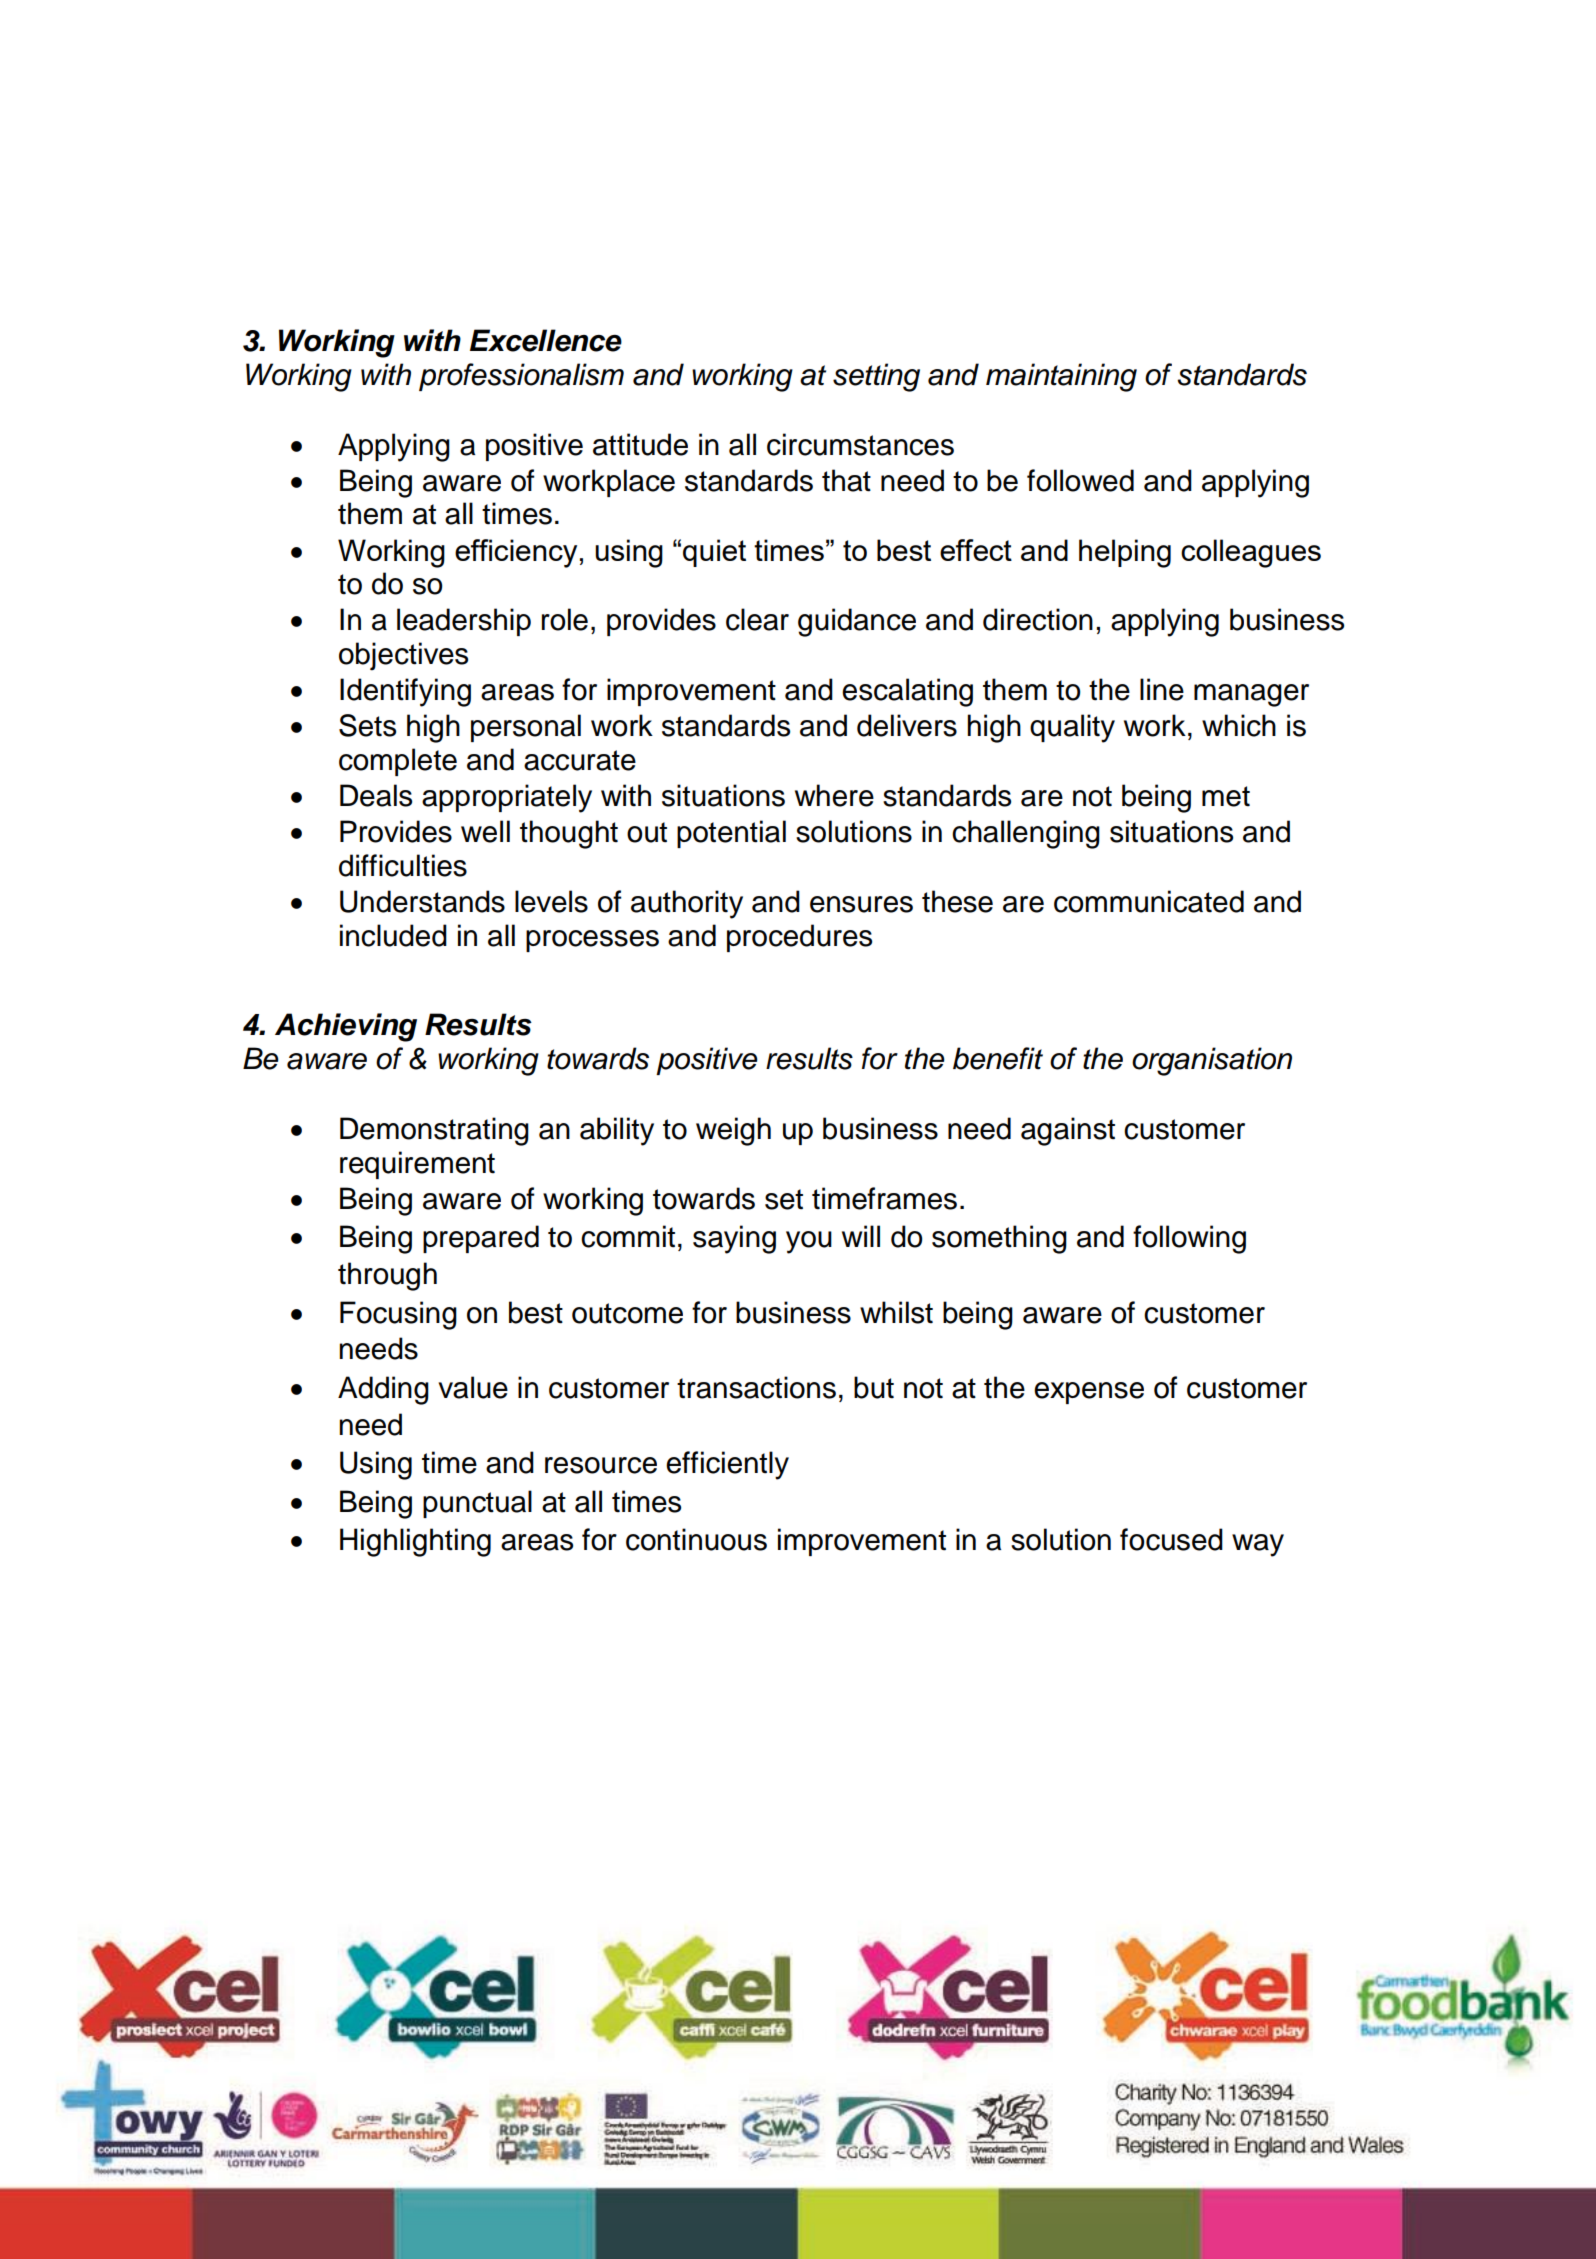 The image size is (1596, 2259). Describe the element at coordinates (477, 1504) in the image. I see `punctual` at that location.
